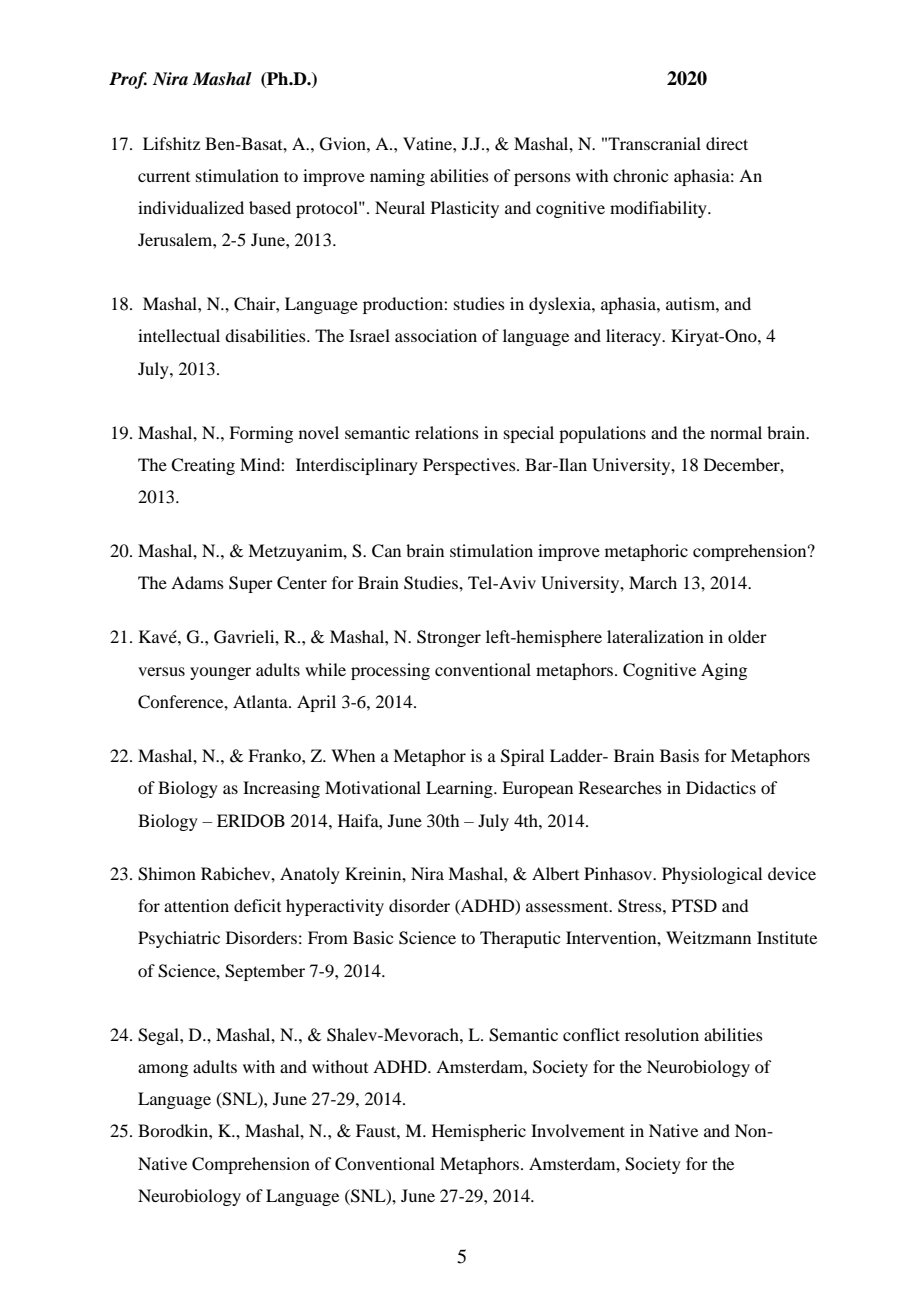 This screenshot has height=1308, width=924. What do you see at coordinates (449, 638) in the screenshot?
I see `Stronger` at bounding box center [449, 638].
